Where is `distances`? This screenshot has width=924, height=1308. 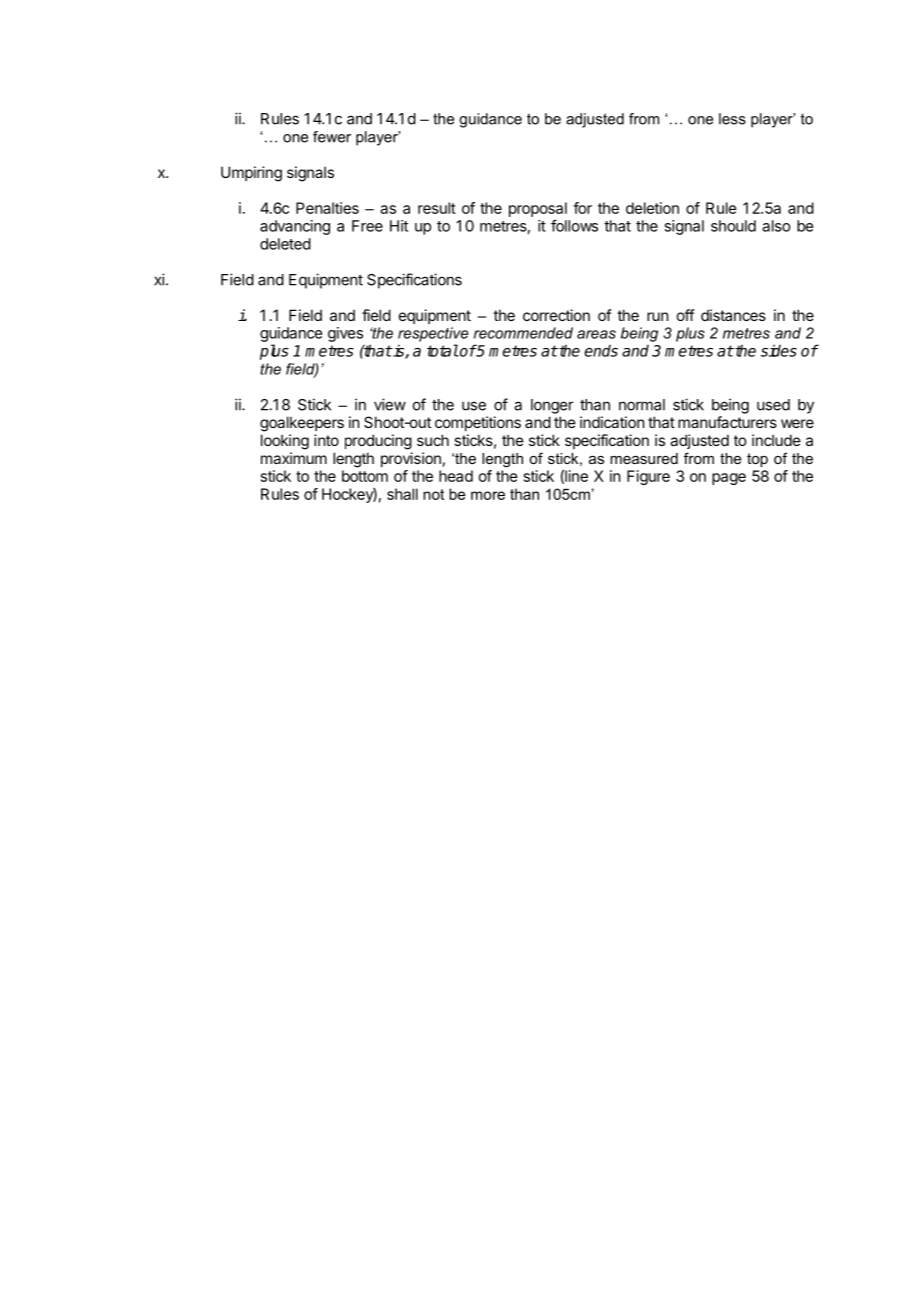 distances is located at coordinates (733, 315).
